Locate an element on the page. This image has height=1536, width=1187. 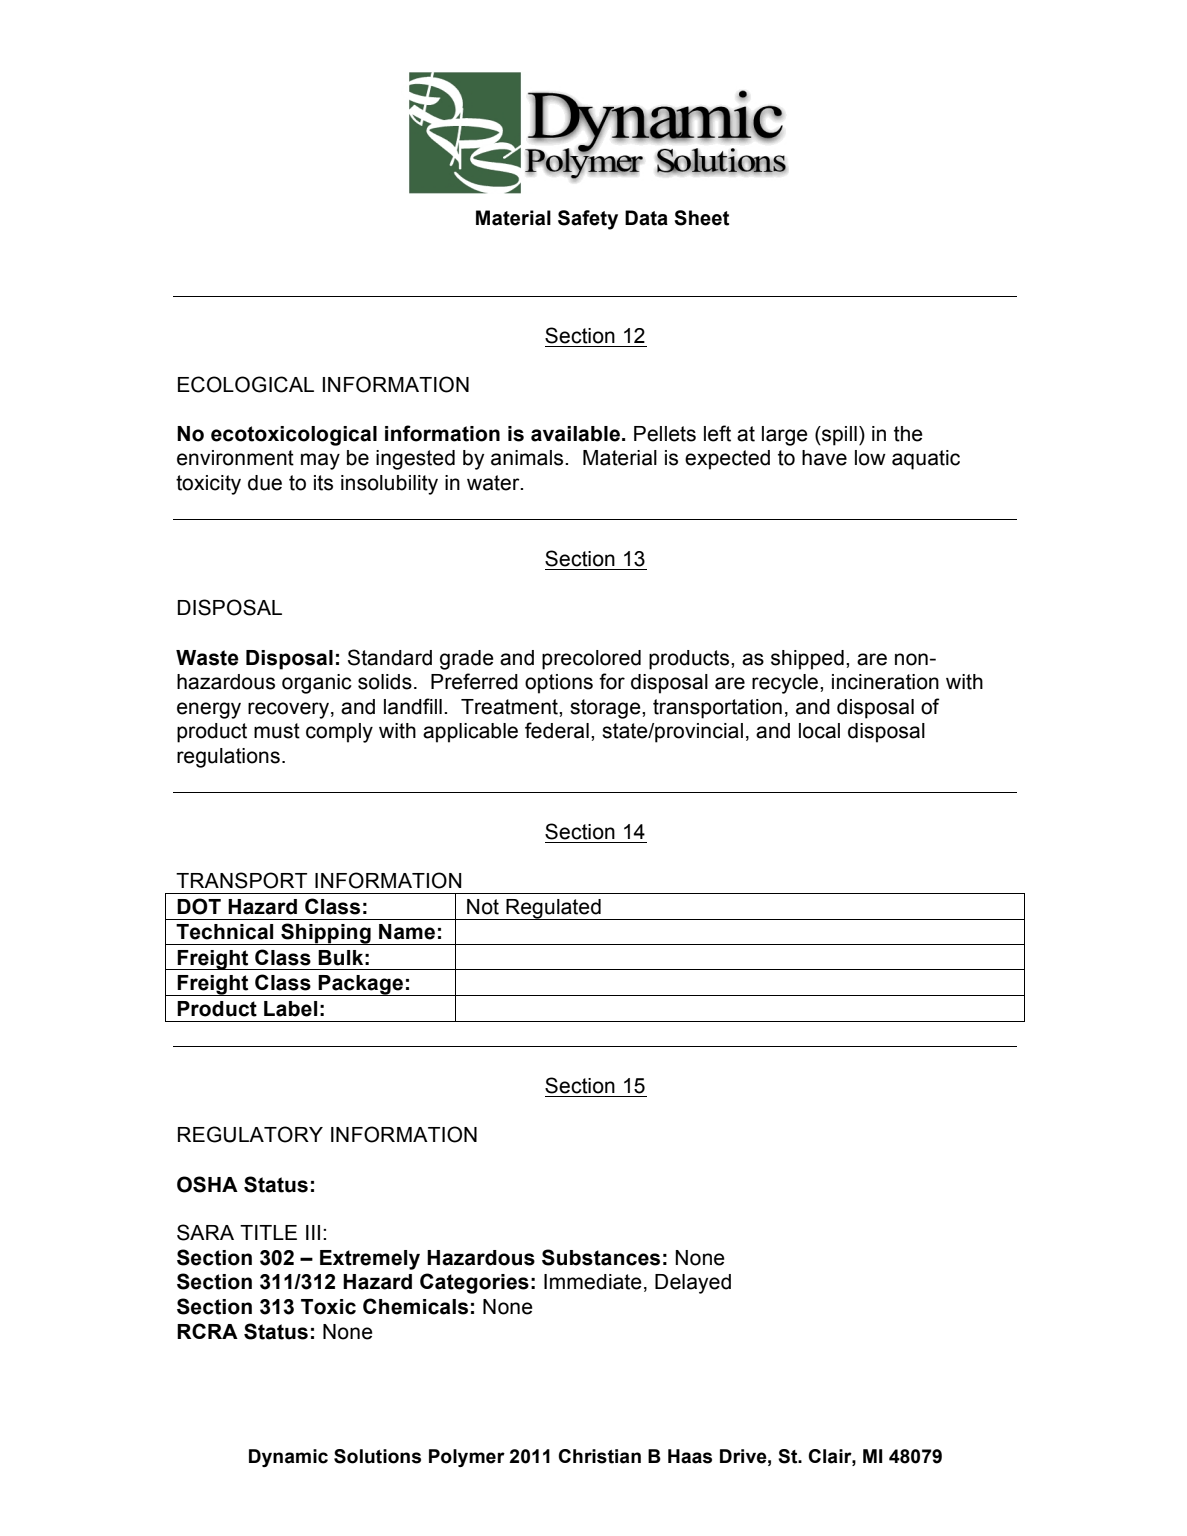
Delayed is located at coordinates (693, 1284).
